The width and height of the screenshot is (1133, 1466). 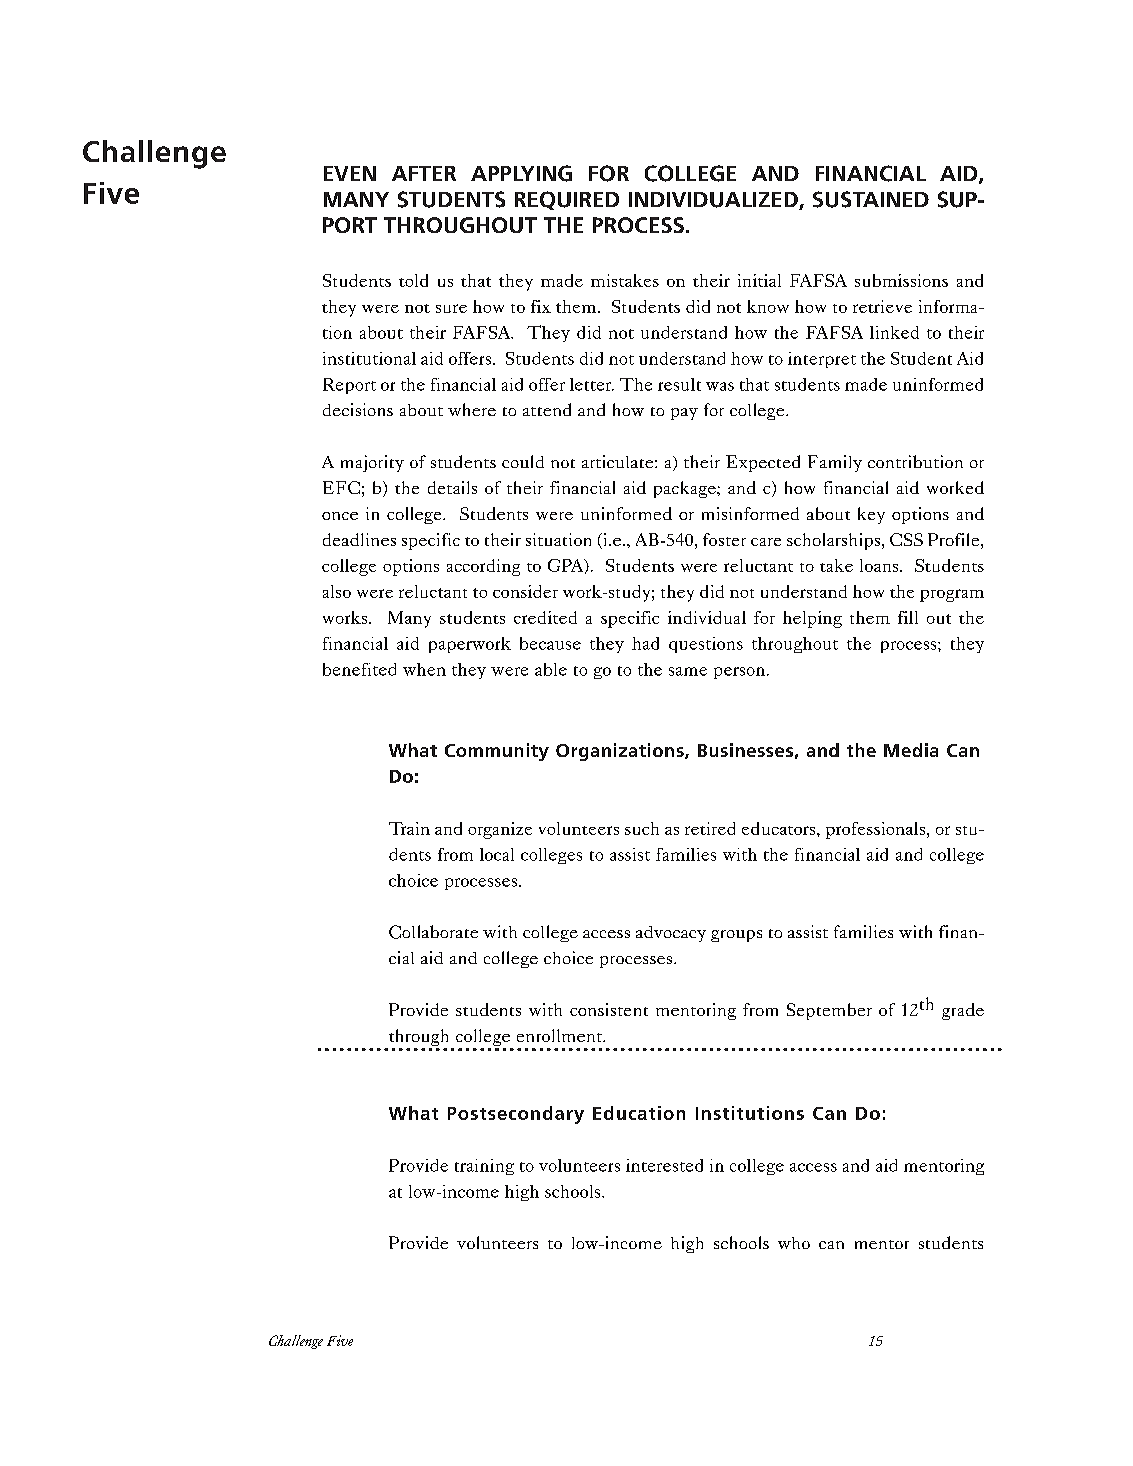 I want to click on when, so click(x=424, y=669).
